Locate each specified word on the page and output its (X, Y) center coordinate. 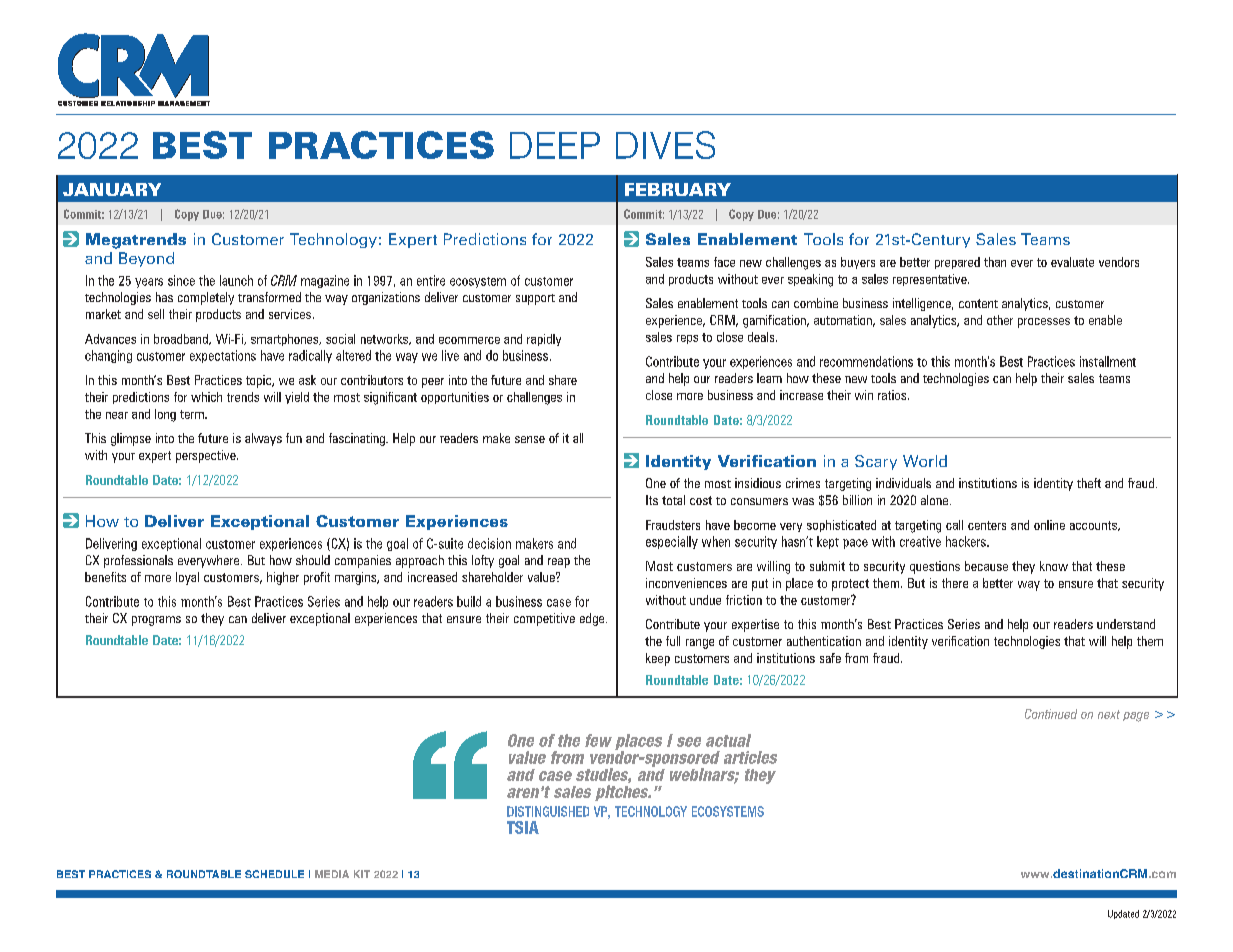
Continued (1051, 714)
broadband (182, 339)
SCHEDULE (274, 874)
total (673, 500)
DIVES (665, 145)
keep (658, 659)
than (995, 262)
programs (156, 621)
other (1000, 320)
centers (987, 525)
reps (687, 339)
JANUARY (112, 189)
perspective (207, 456)
